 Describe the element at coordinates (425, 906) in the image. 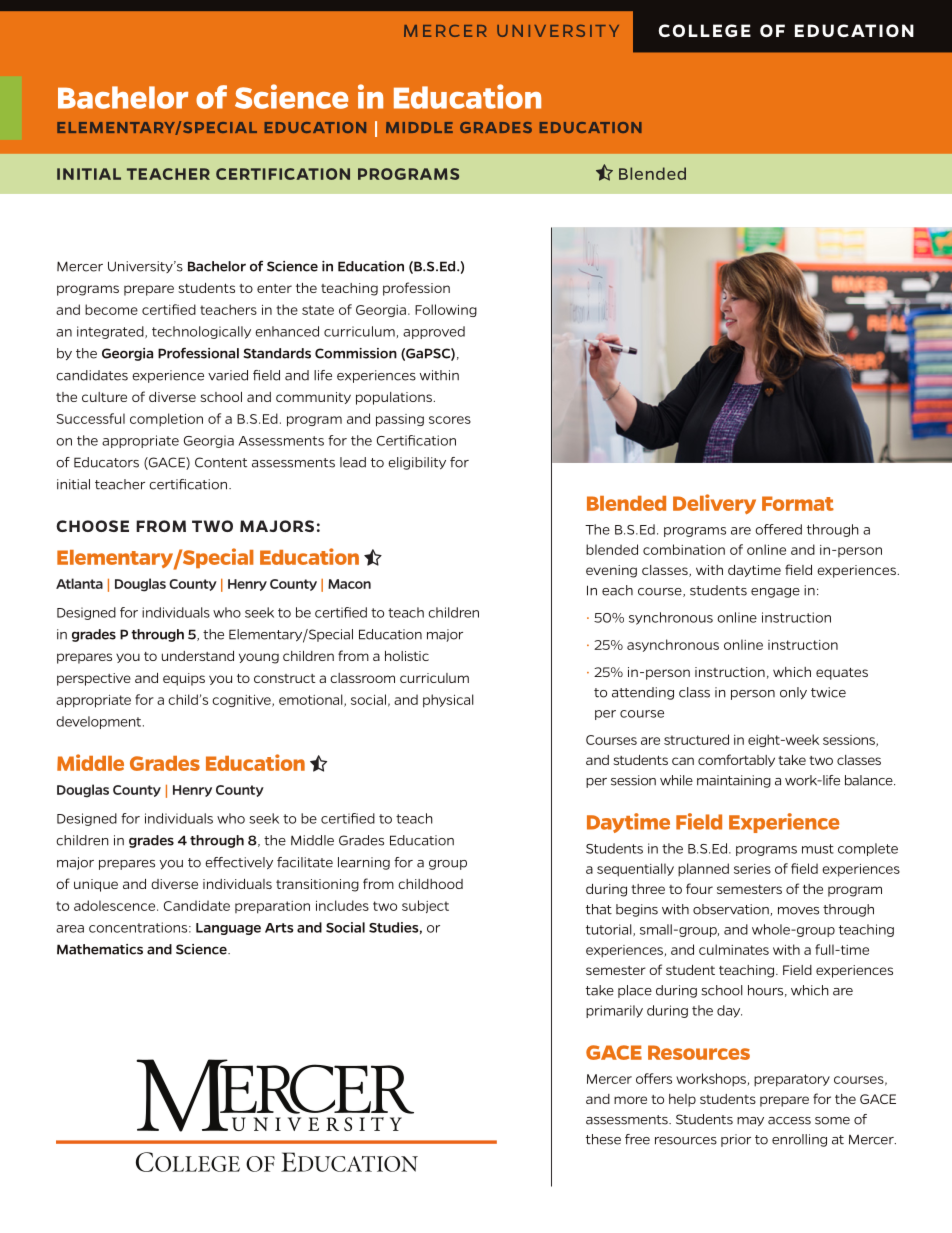

I see `subject` at that location.
